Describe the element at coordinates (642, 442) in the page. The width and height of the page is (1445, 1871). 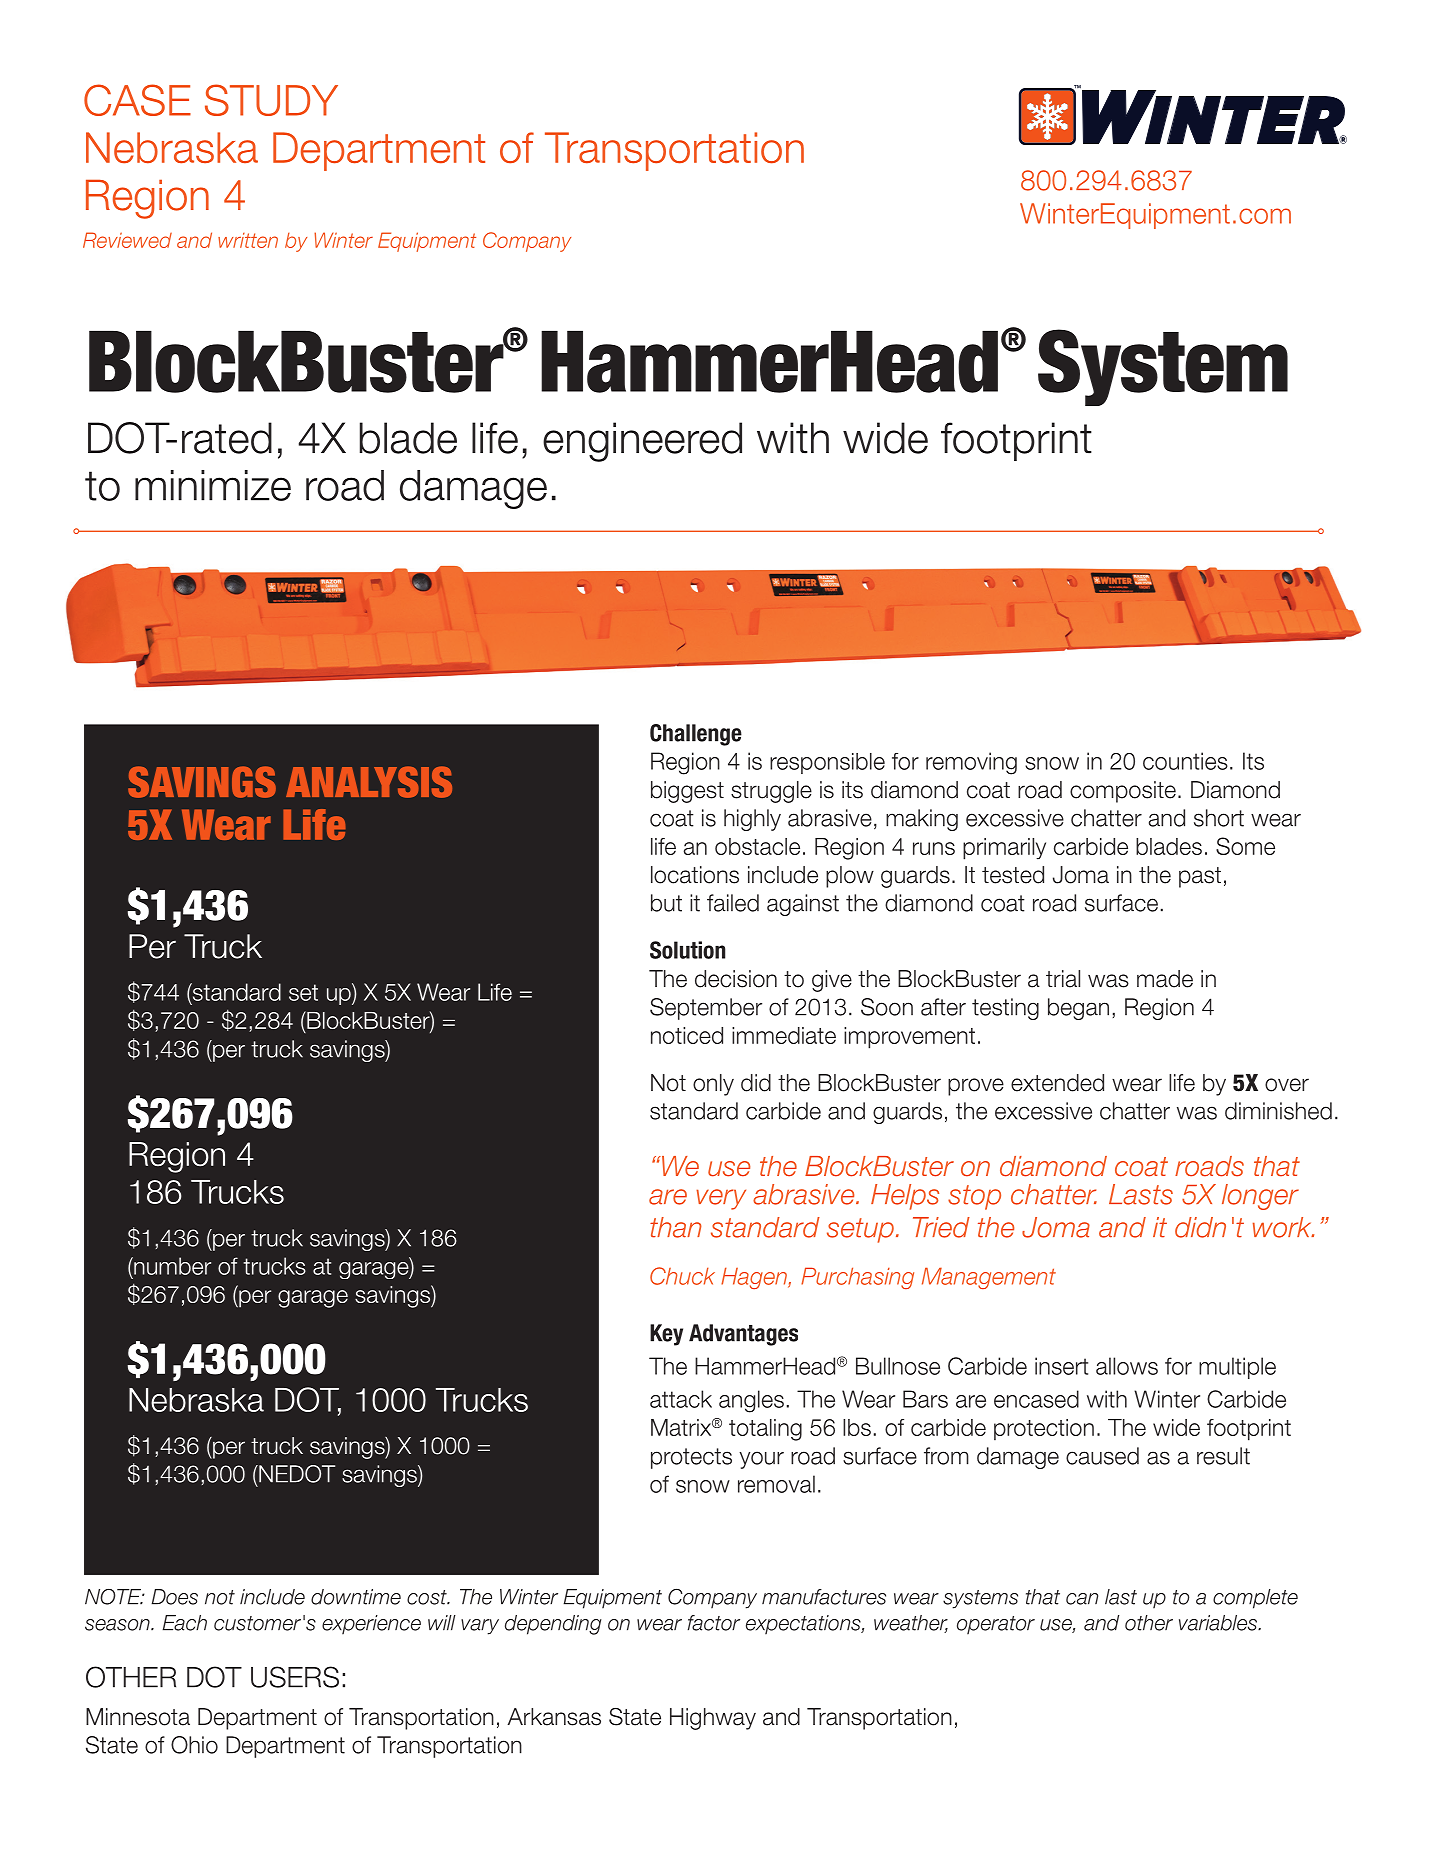
I see `engineered` at that location.
